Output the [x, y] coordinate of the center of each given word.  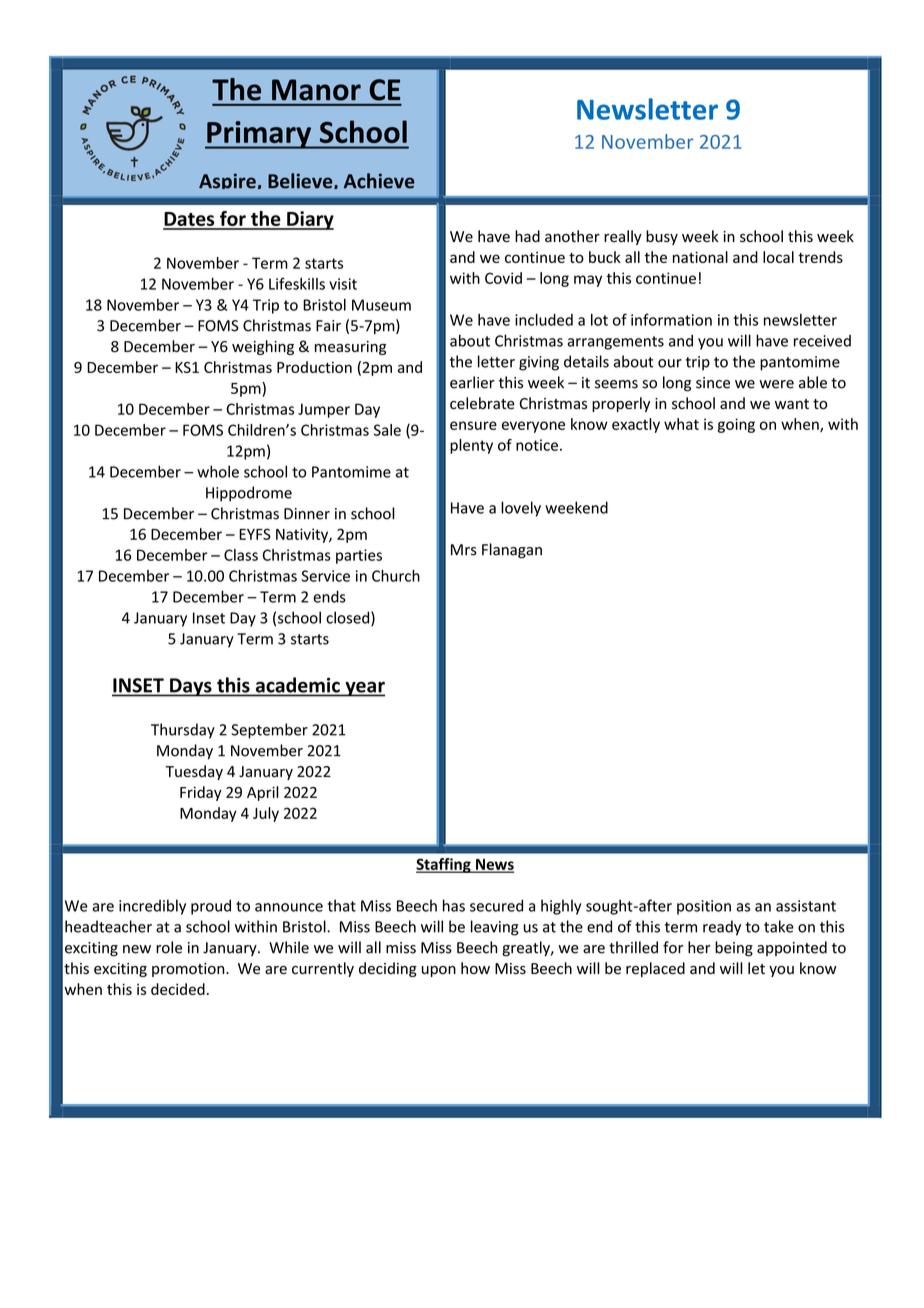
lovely [521, 509]
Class [241, 555]
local [778, 257]
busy [662, 237]
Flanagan [512, 551]
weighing [263, 347]
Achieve [379, 181]
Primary [259, 135]
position [704, 907]
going [736, 425]
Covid [503, 278]
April [263, 793]
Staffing [444, 865]
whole [218, 471]
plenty [471, 446]
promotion [189, 970]
